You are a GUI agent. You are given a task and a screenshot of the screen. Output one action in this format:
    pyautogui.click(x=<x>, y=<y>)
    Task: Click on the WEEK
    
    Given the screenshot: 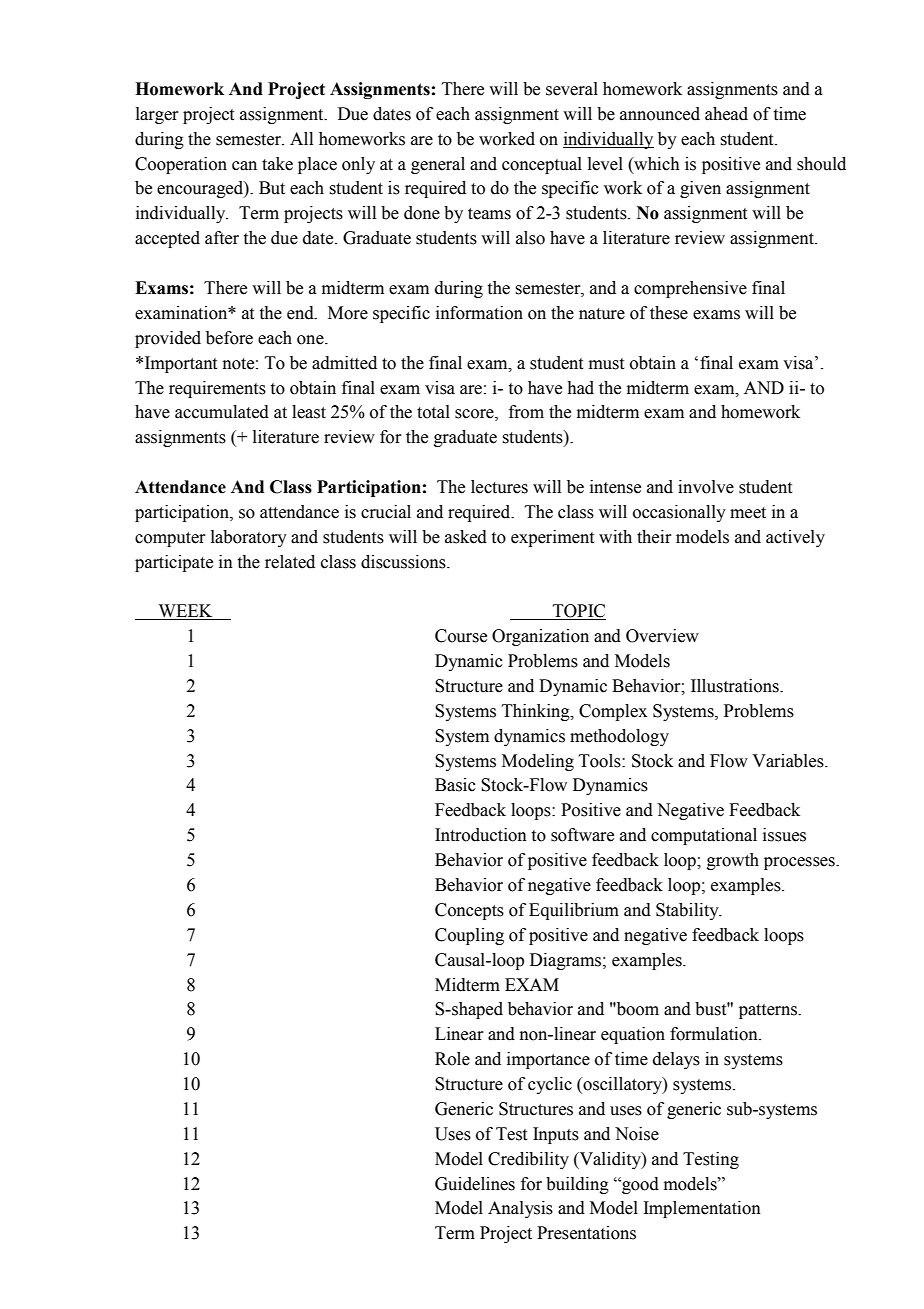 What is the action you would take?
    pyautogui.click(x=185, y=612)
